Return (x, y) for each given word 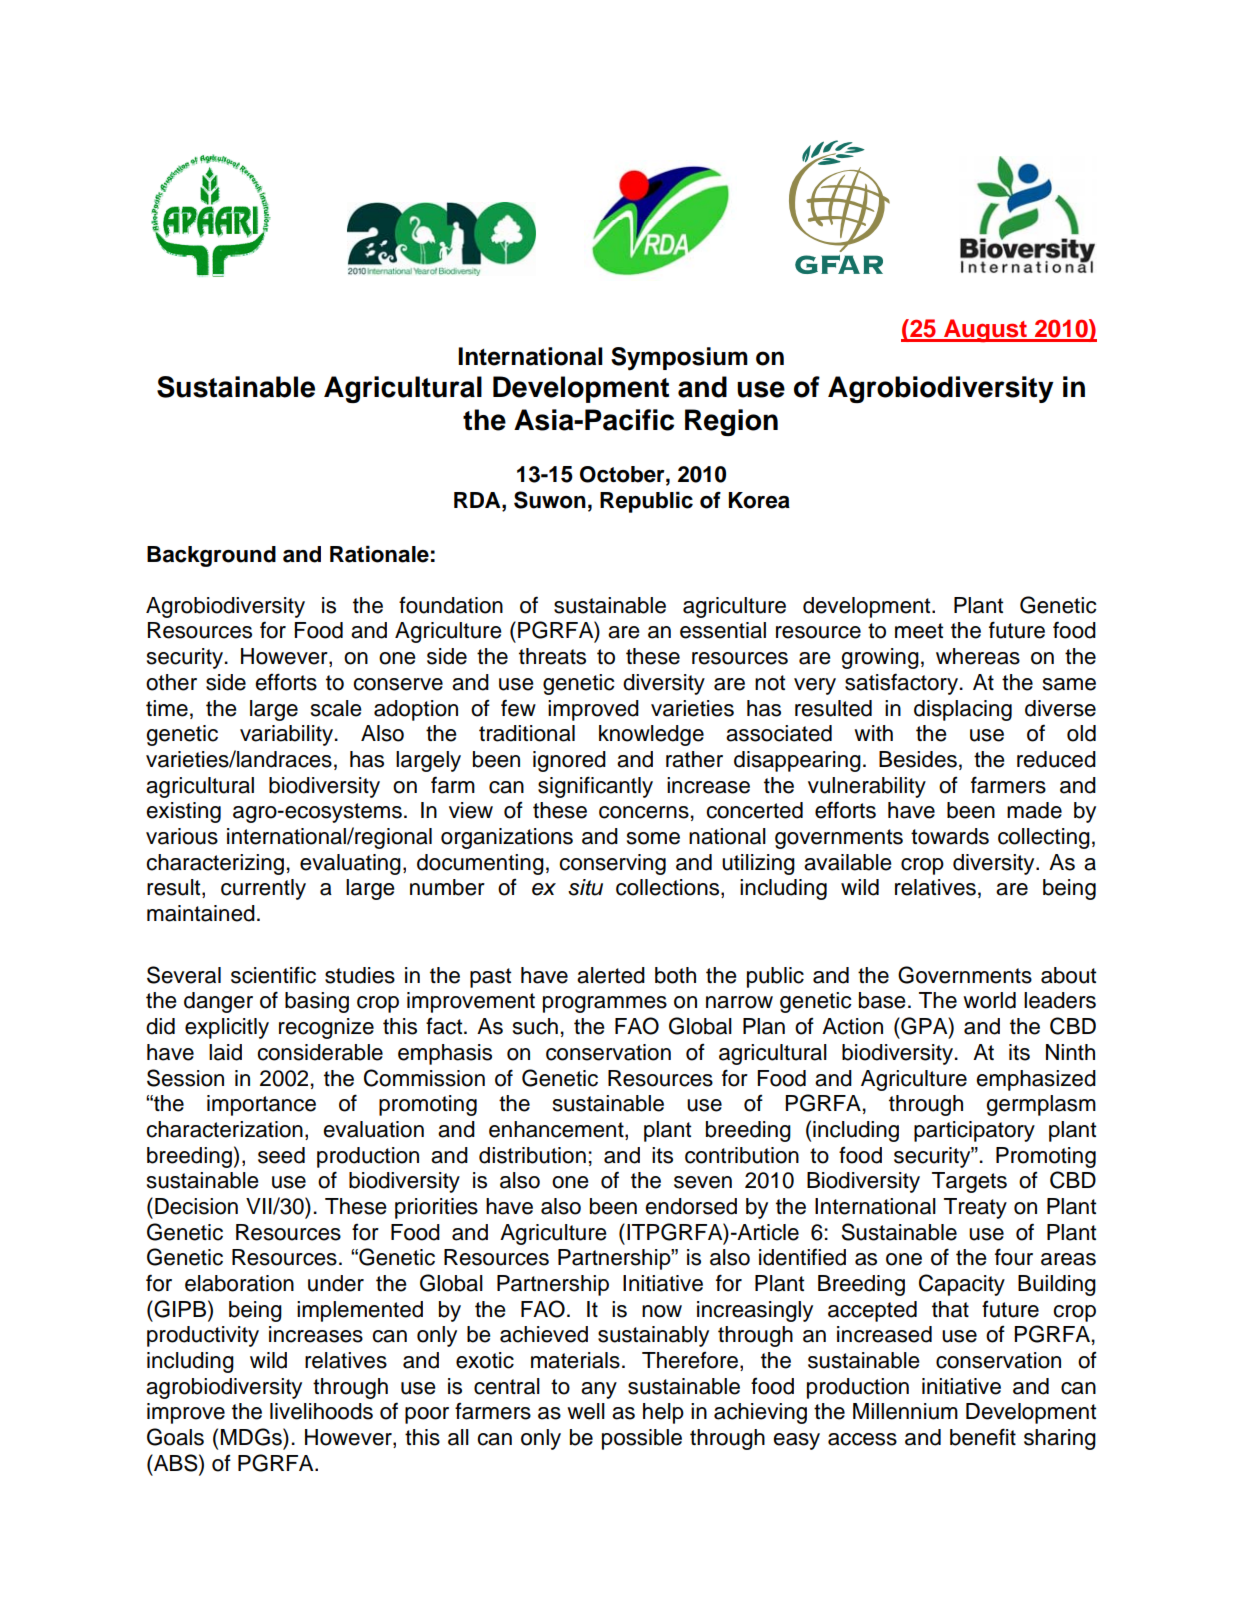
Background (211, 556)
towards (950, 836)
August (985, 331)
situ (585, 887)
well (586, 1411)
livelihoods (321, 1411)
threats (552, 656)
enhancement (557, 1130)
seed (281, 1155)
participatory (974, 1131)
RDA (478, 500)
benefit (983, 1437)
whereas (978, 656)
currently (263, 889)
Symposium (679, 359)
